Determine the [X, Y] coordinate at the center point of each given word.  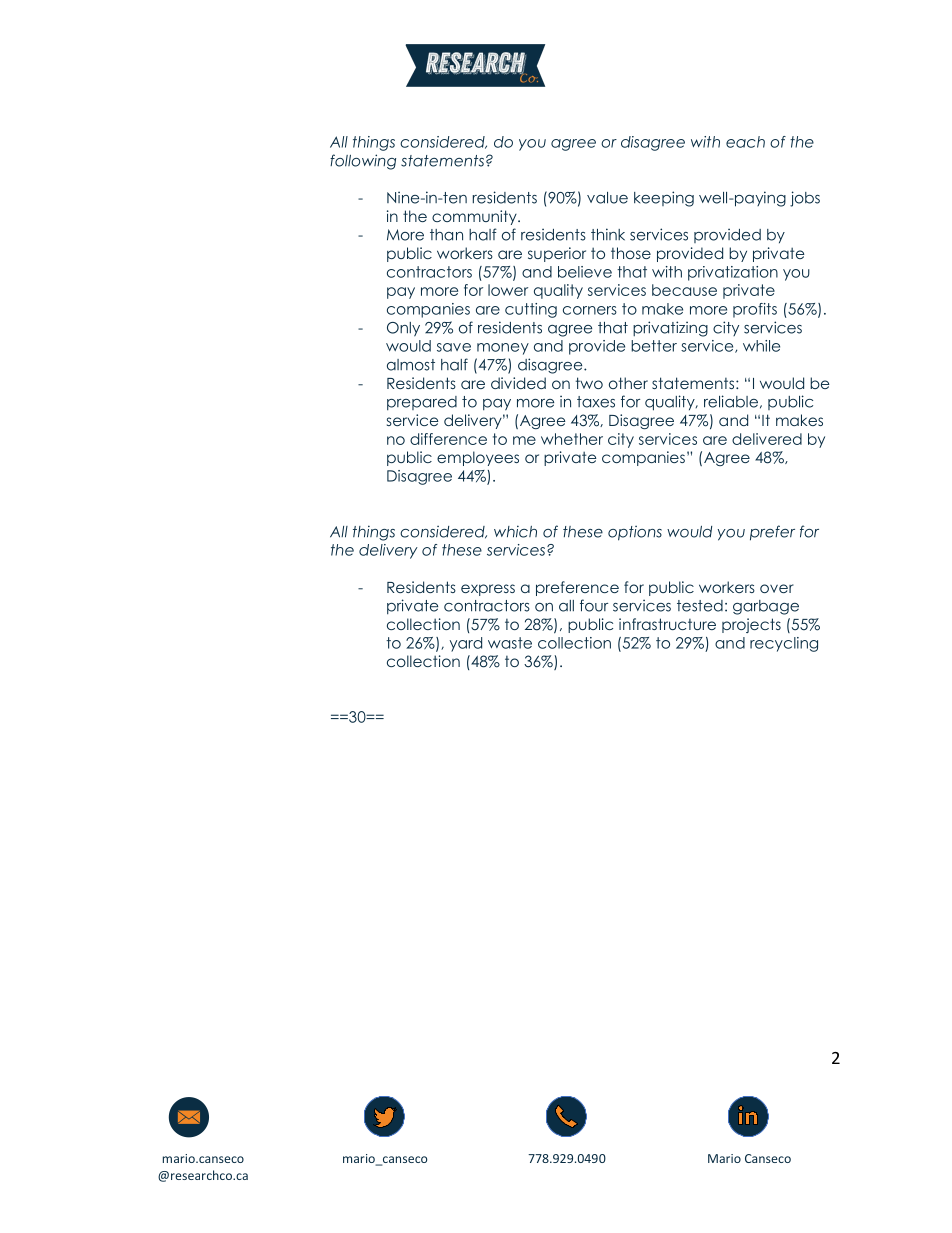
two [589, 383]
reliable [731, 401]
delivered [767, 439]
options [635, 533]
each [745, 142]
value [607, 198]
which [515, 531]
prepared [422, 403]
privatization [733, 273]
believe [585, 272]
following [363, 162]
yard [466, 644]
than [446, 235]
